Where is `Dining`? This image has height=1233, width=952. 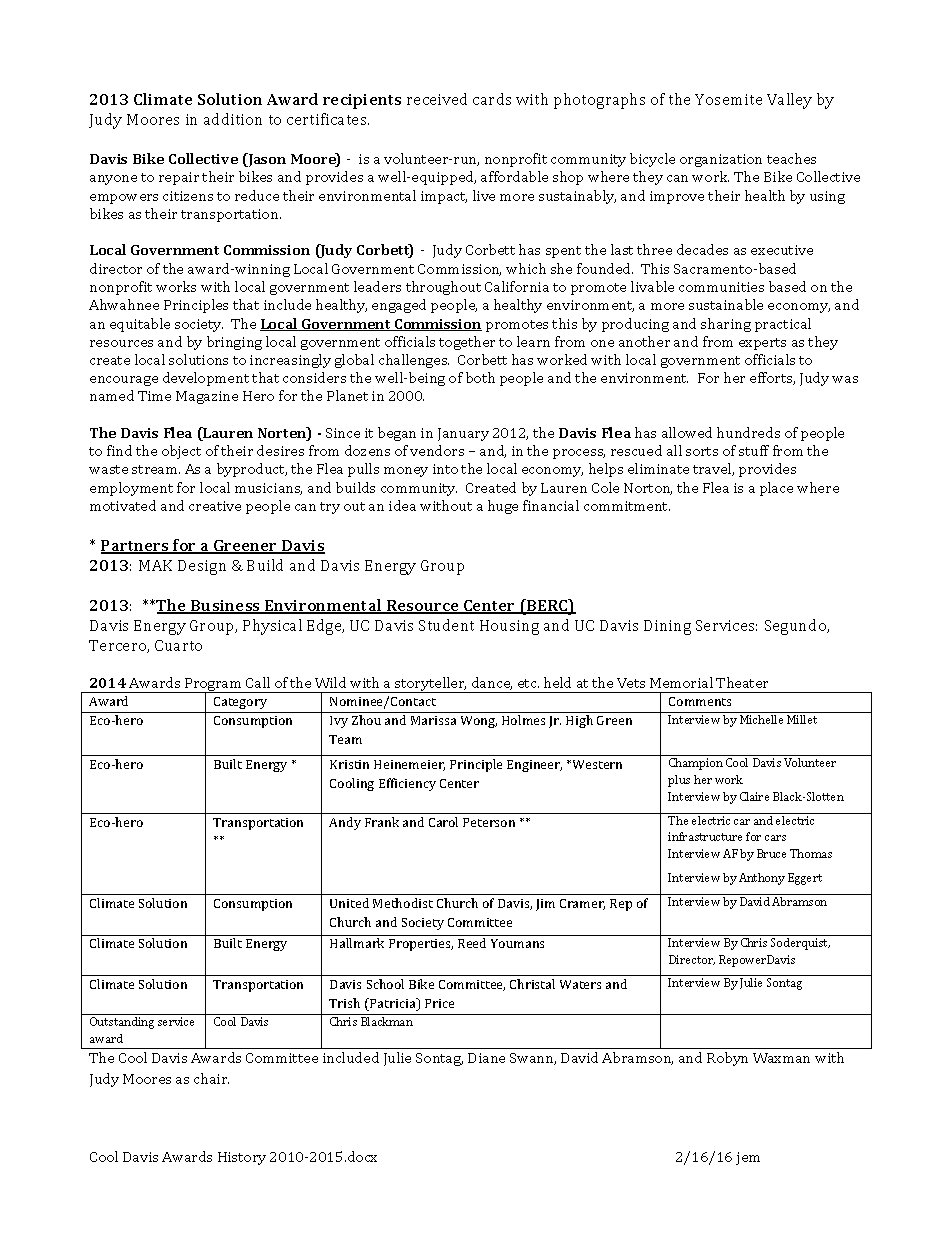
Dining is located at coordinates (667, 627).
